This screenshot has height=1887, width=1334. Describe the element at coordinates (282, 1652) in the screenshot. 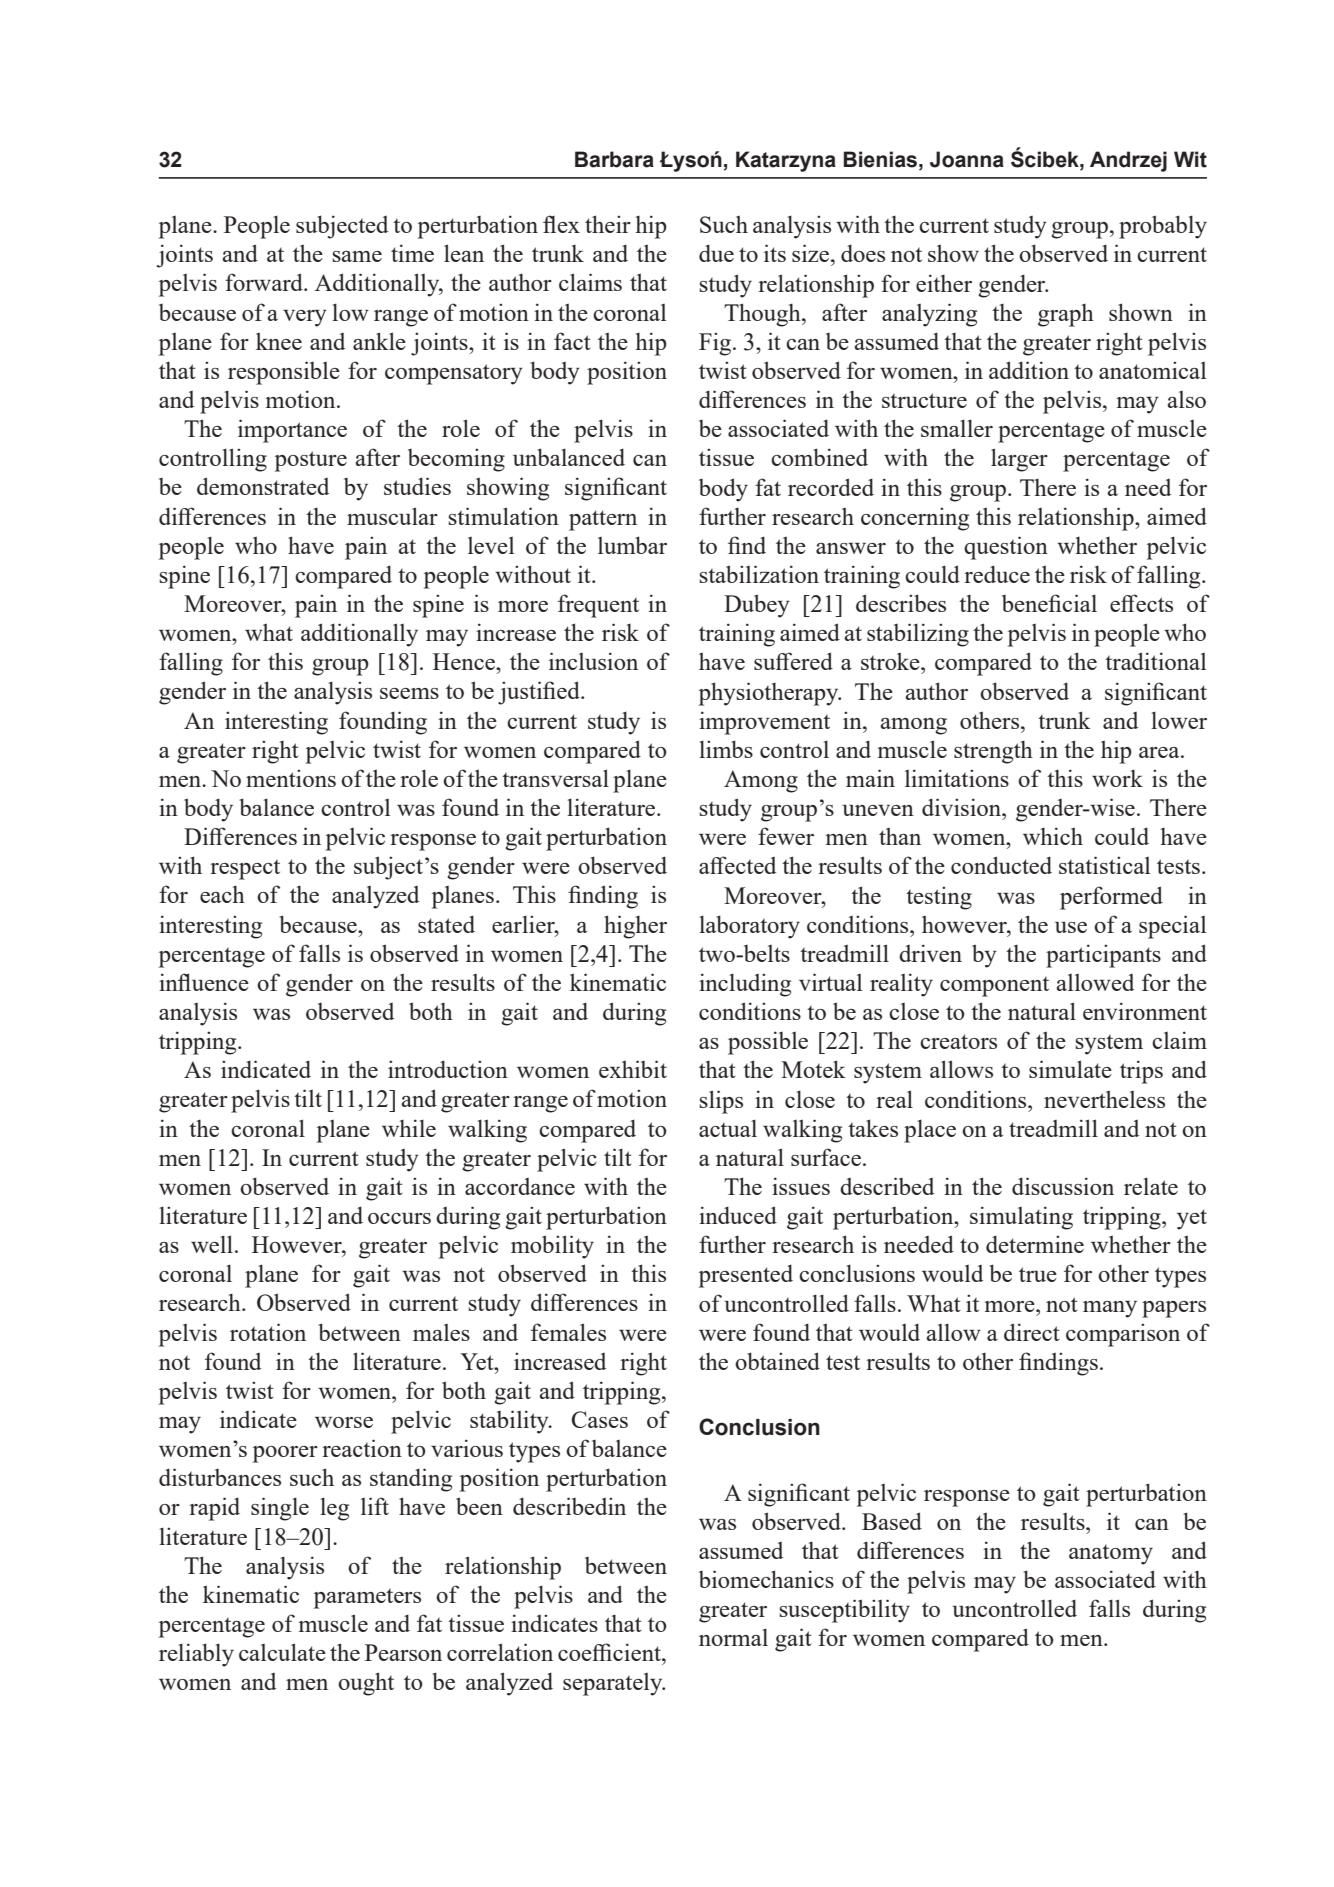

I see `calculate` at that location.
